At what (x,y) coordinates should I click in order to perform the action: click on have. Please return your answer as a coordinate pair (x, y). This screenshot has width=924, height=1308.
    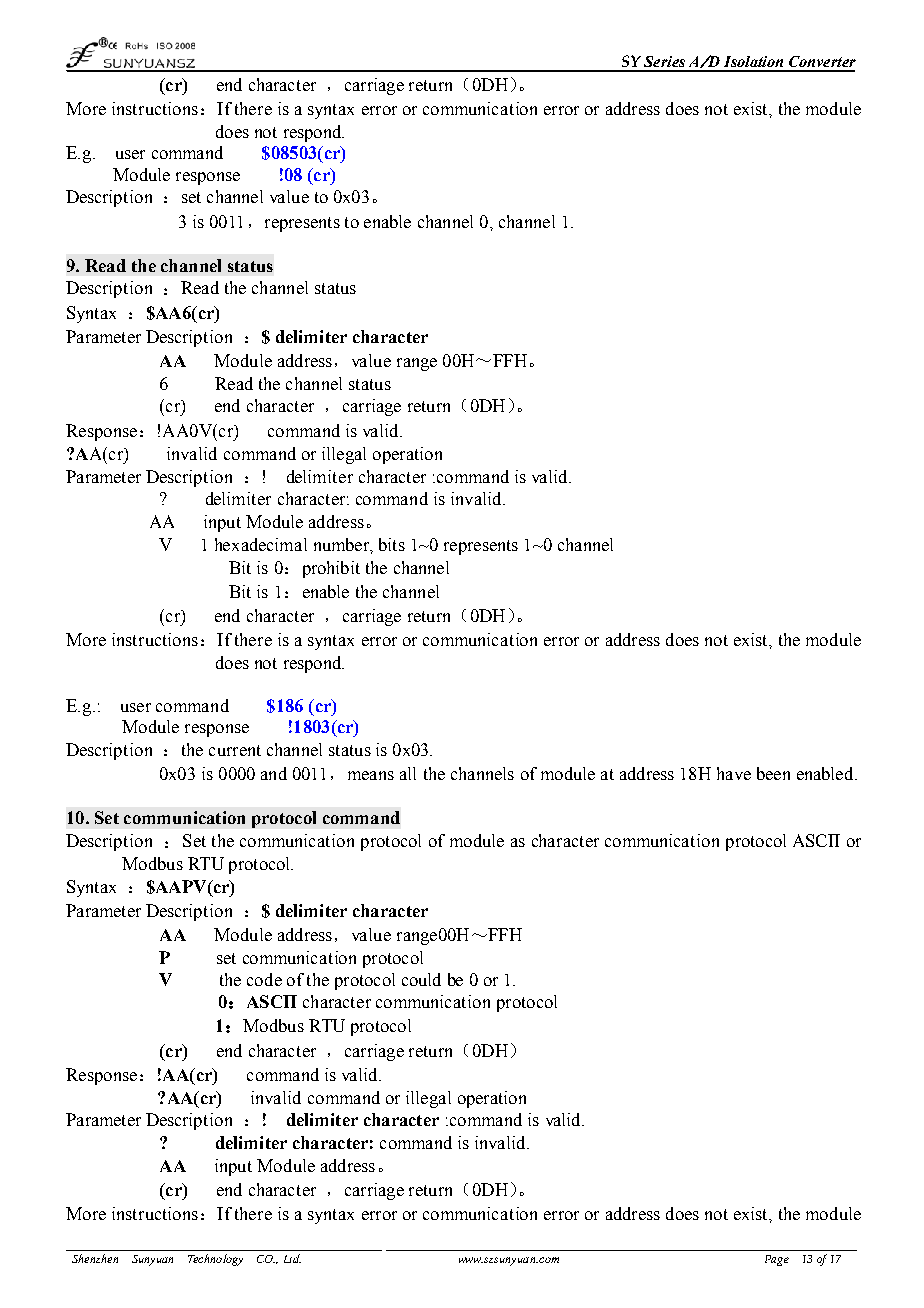
    Looking at the image, I should click on (734, 773).
